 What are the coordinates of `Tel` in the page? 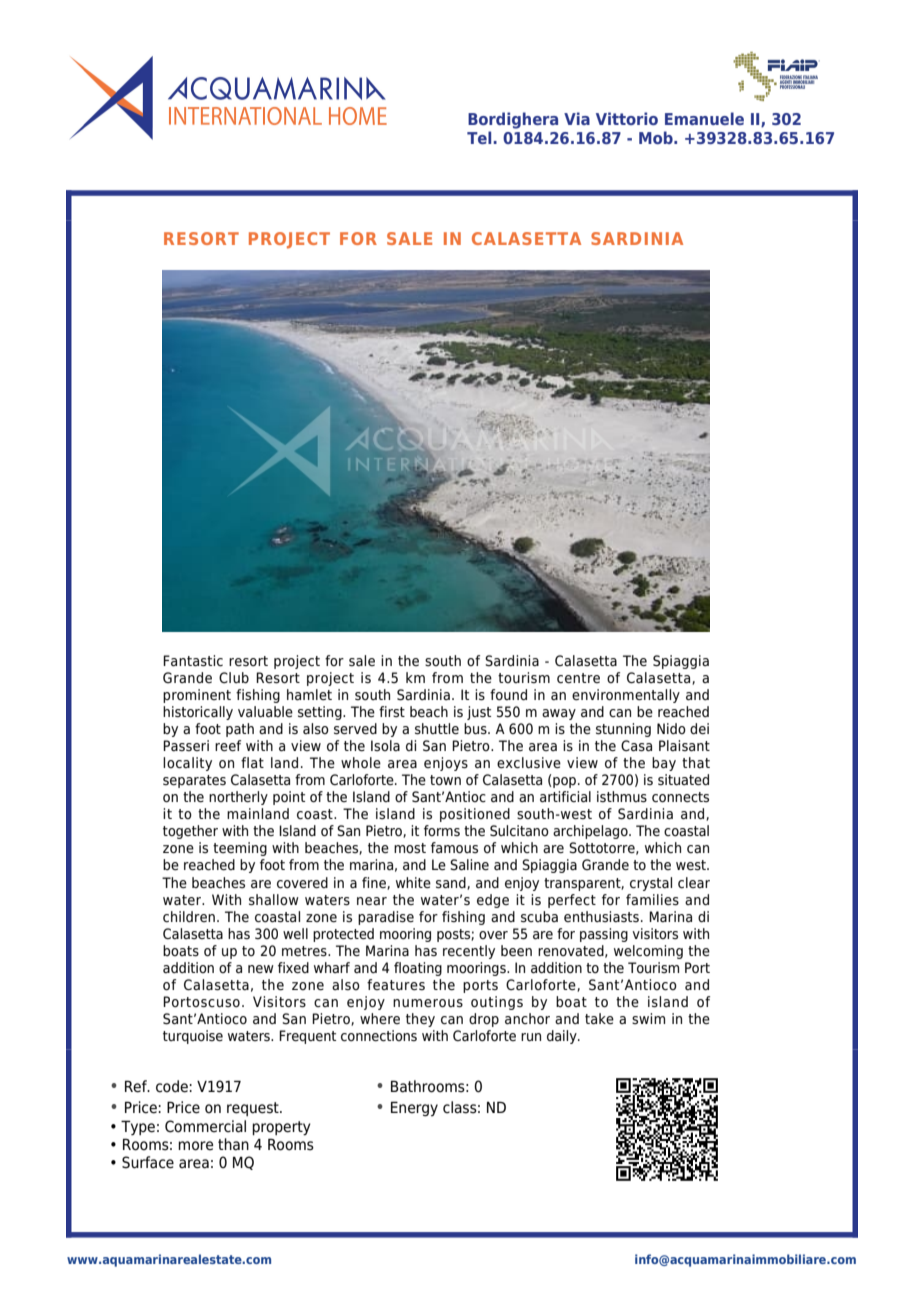 It's located at (479, 137).
